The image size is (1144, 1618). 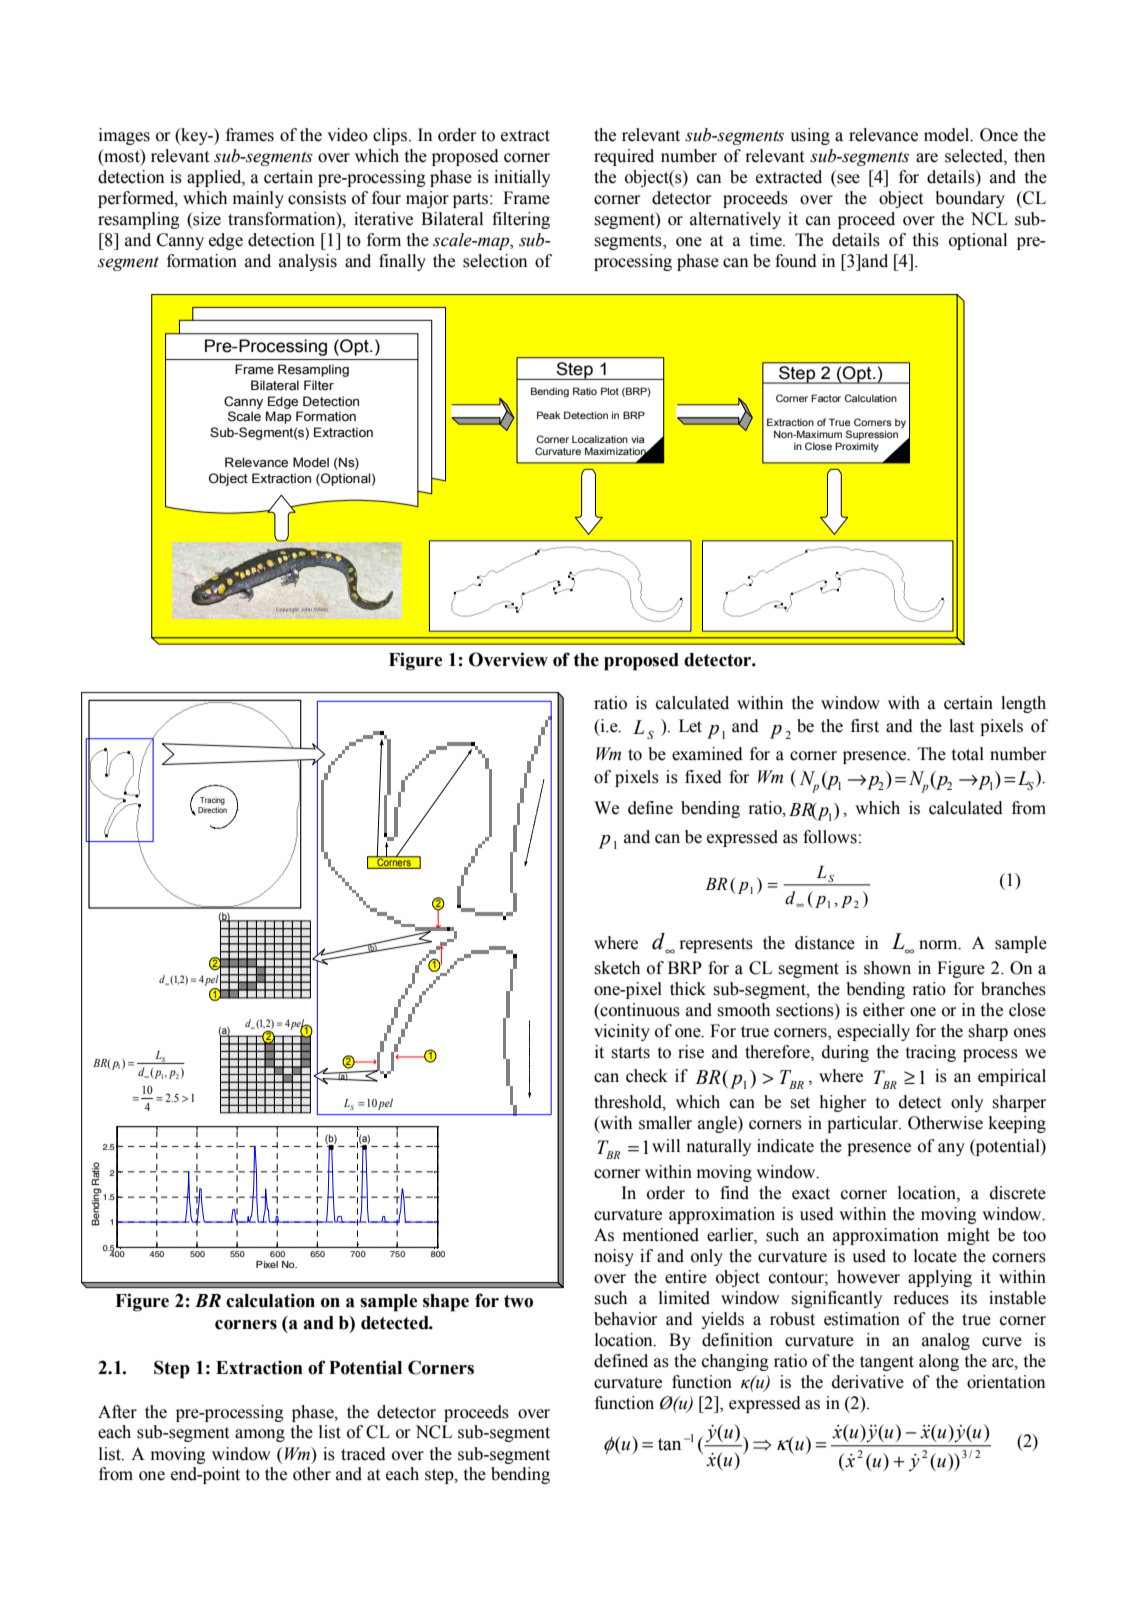 I want to click on last, so click(x=961, y=726).
